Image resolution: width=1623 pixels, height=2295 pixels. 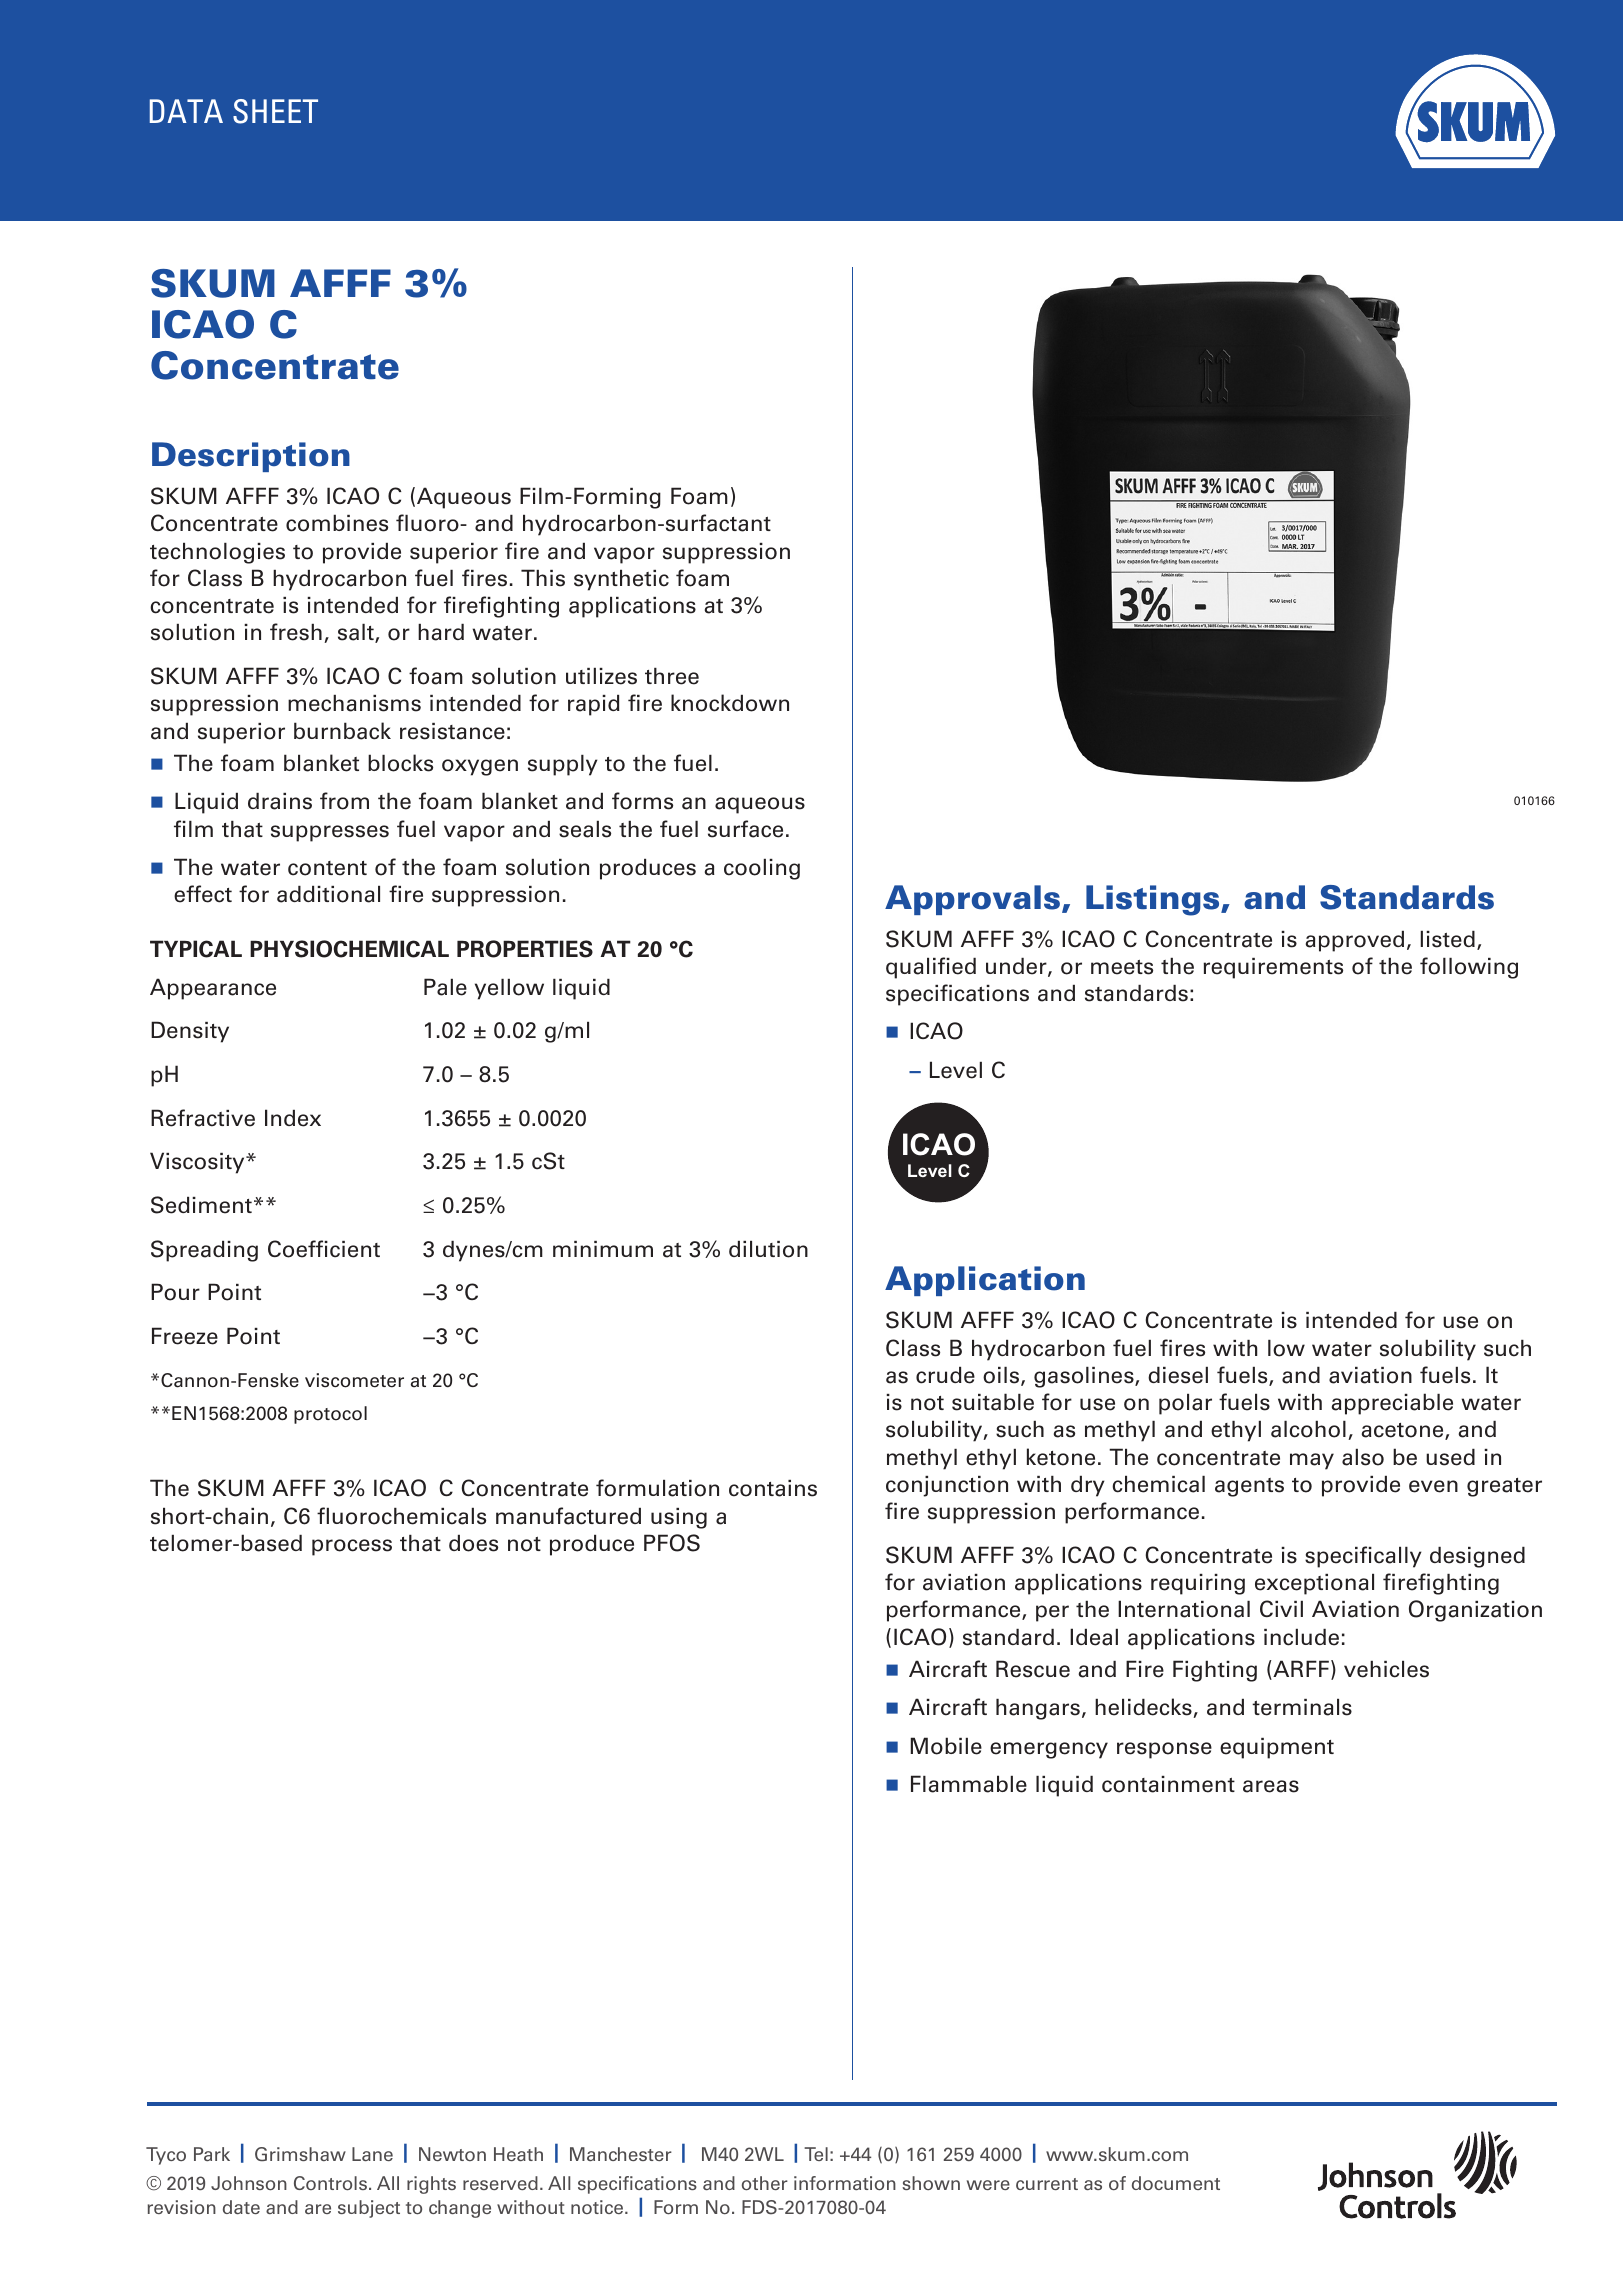 I want to click on requirements, so click(x=1273, y=968).
